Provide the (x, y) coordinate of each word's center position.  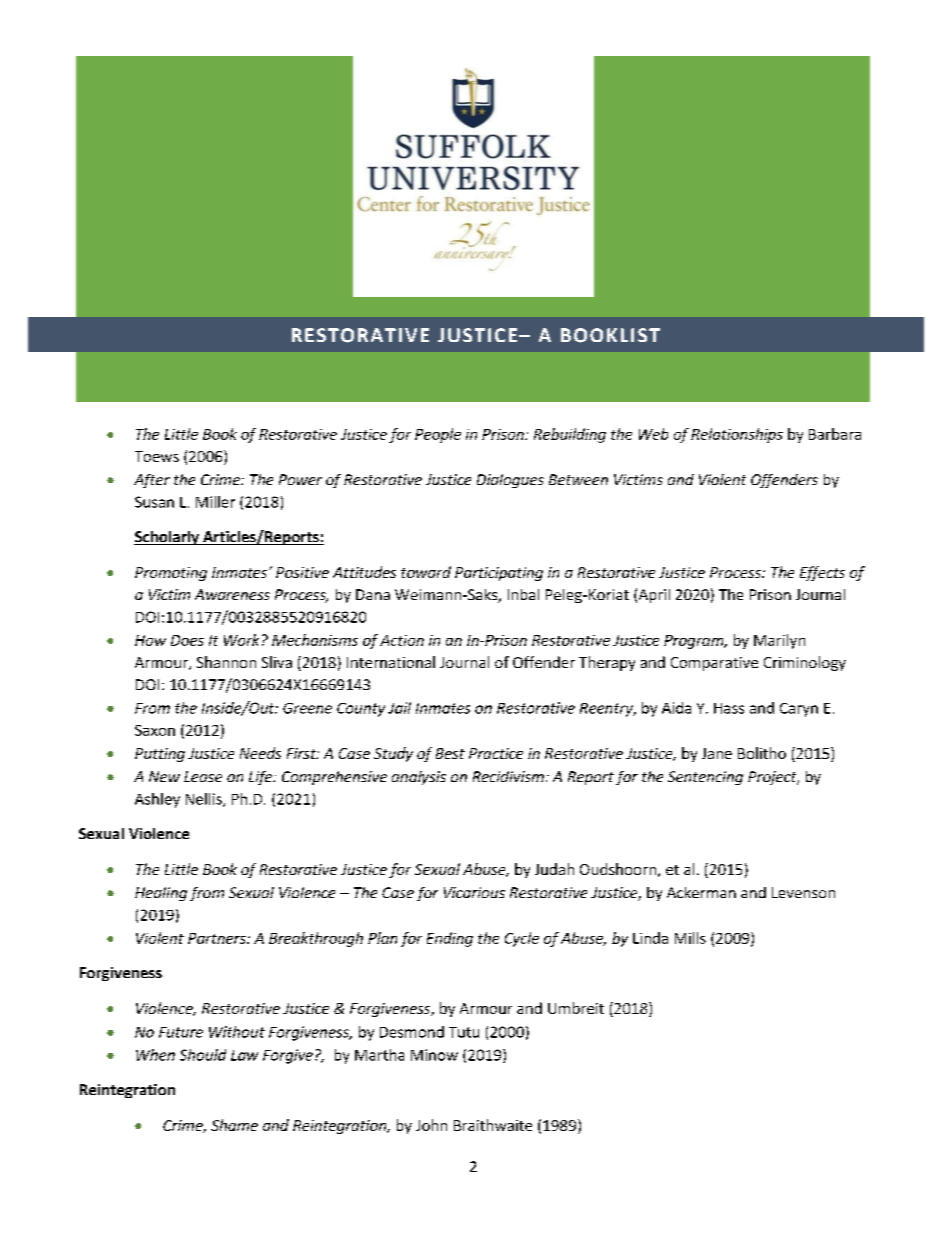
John (431, 1125)
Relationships (737, 435)
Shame (234, 1125)
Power (300, 479)
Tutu (464, 1032)
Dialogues (510, 481)
